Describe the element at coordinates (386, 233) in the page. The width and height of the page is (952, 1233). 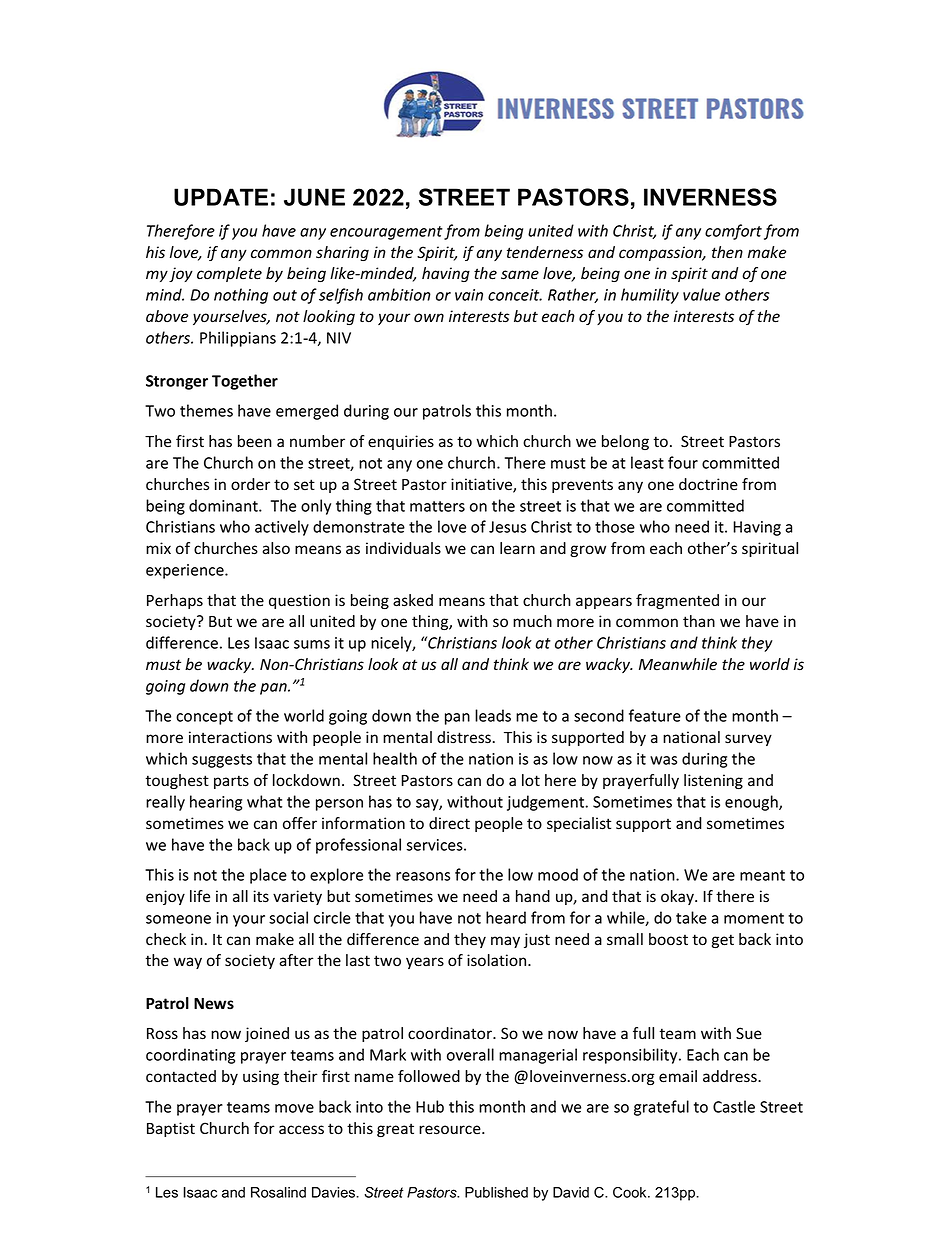
I see `encouragement` at that location.
